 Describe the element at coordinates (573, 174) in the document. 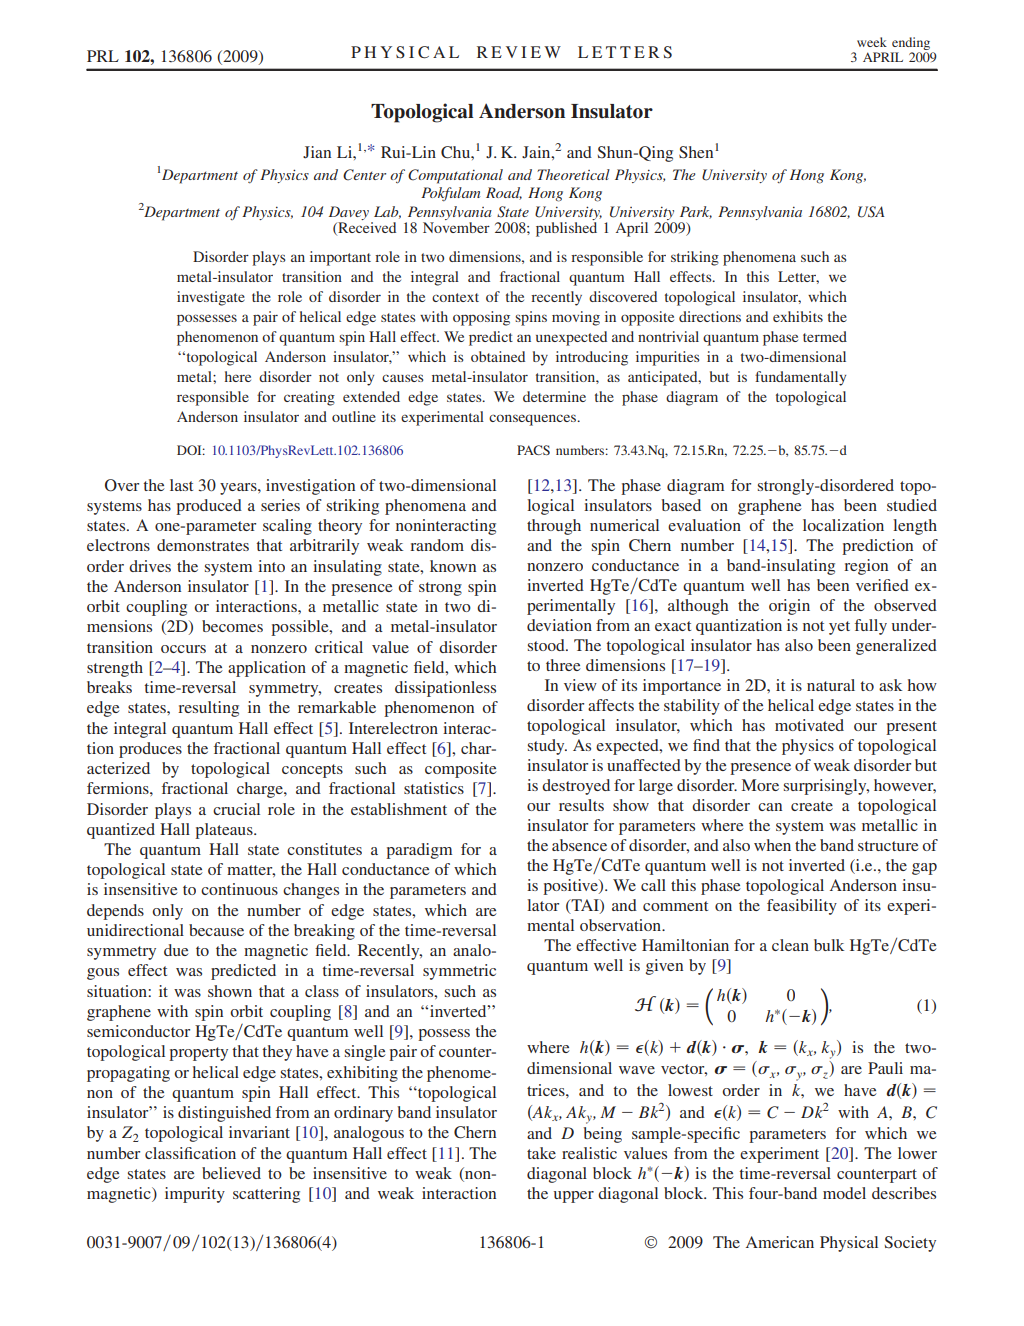

I see `Theoretical` at that location.
